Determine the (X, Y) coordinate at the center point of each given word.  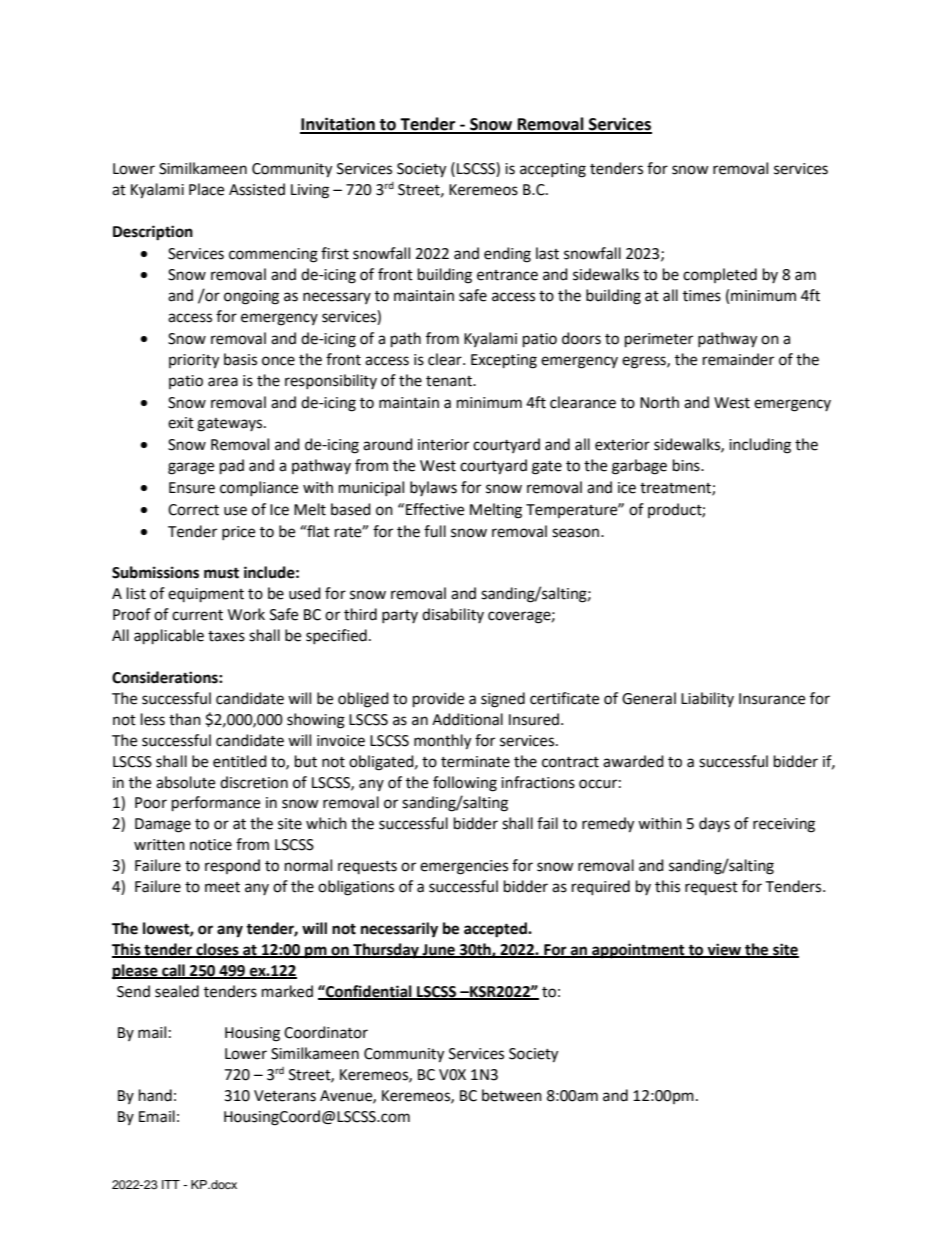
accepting (553, 170)
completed (720, 275)
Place (206, 189)
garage (191, 468)
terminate (475, 762)
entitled (240, 761)
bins (687, 465)
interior (443, 445)
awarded (633, 761)
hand (155, 1095)
